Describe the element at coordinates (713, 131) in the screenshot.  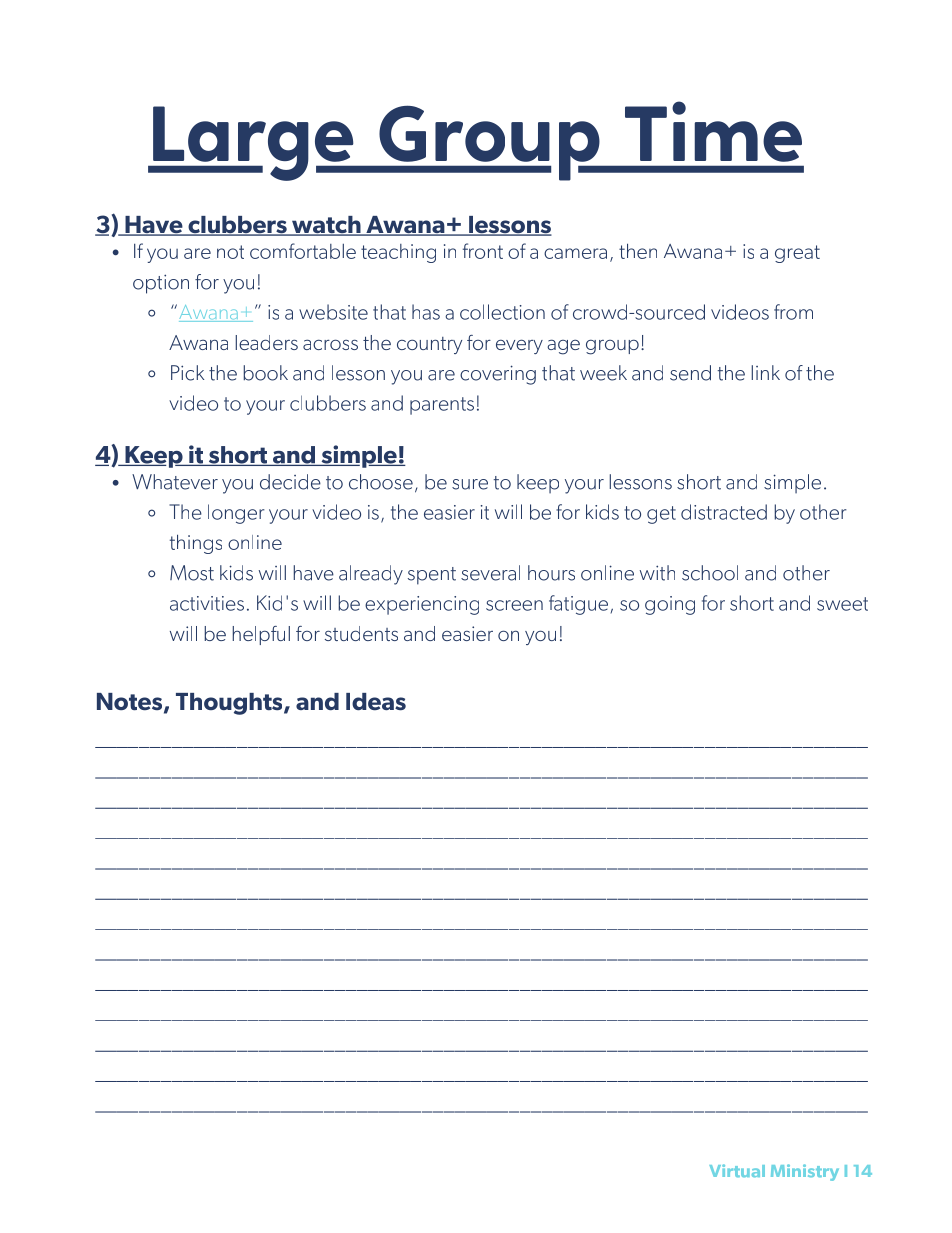
I see `Time` at that location.
